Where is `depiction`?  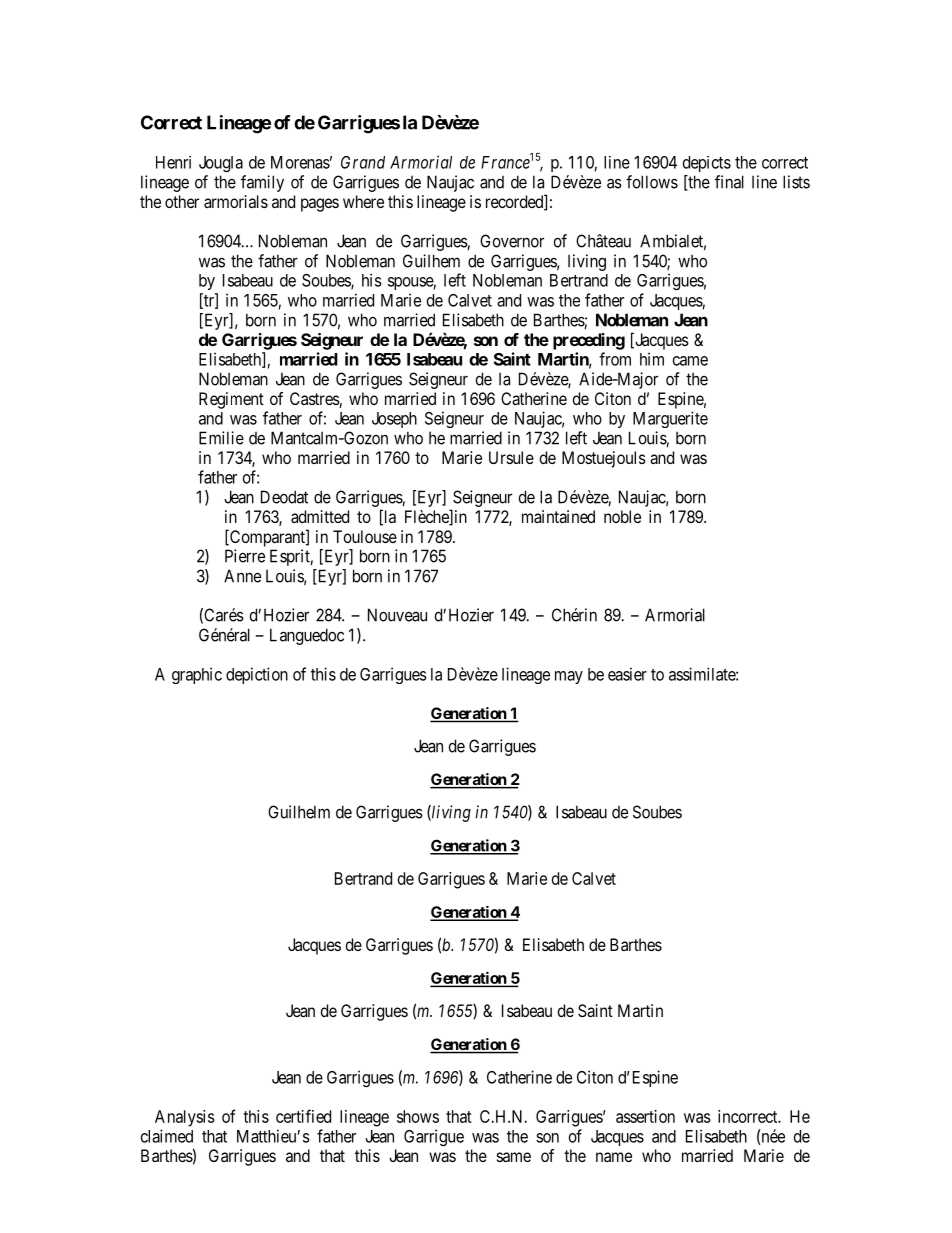 depiction is located at coordinates (257, 675).
